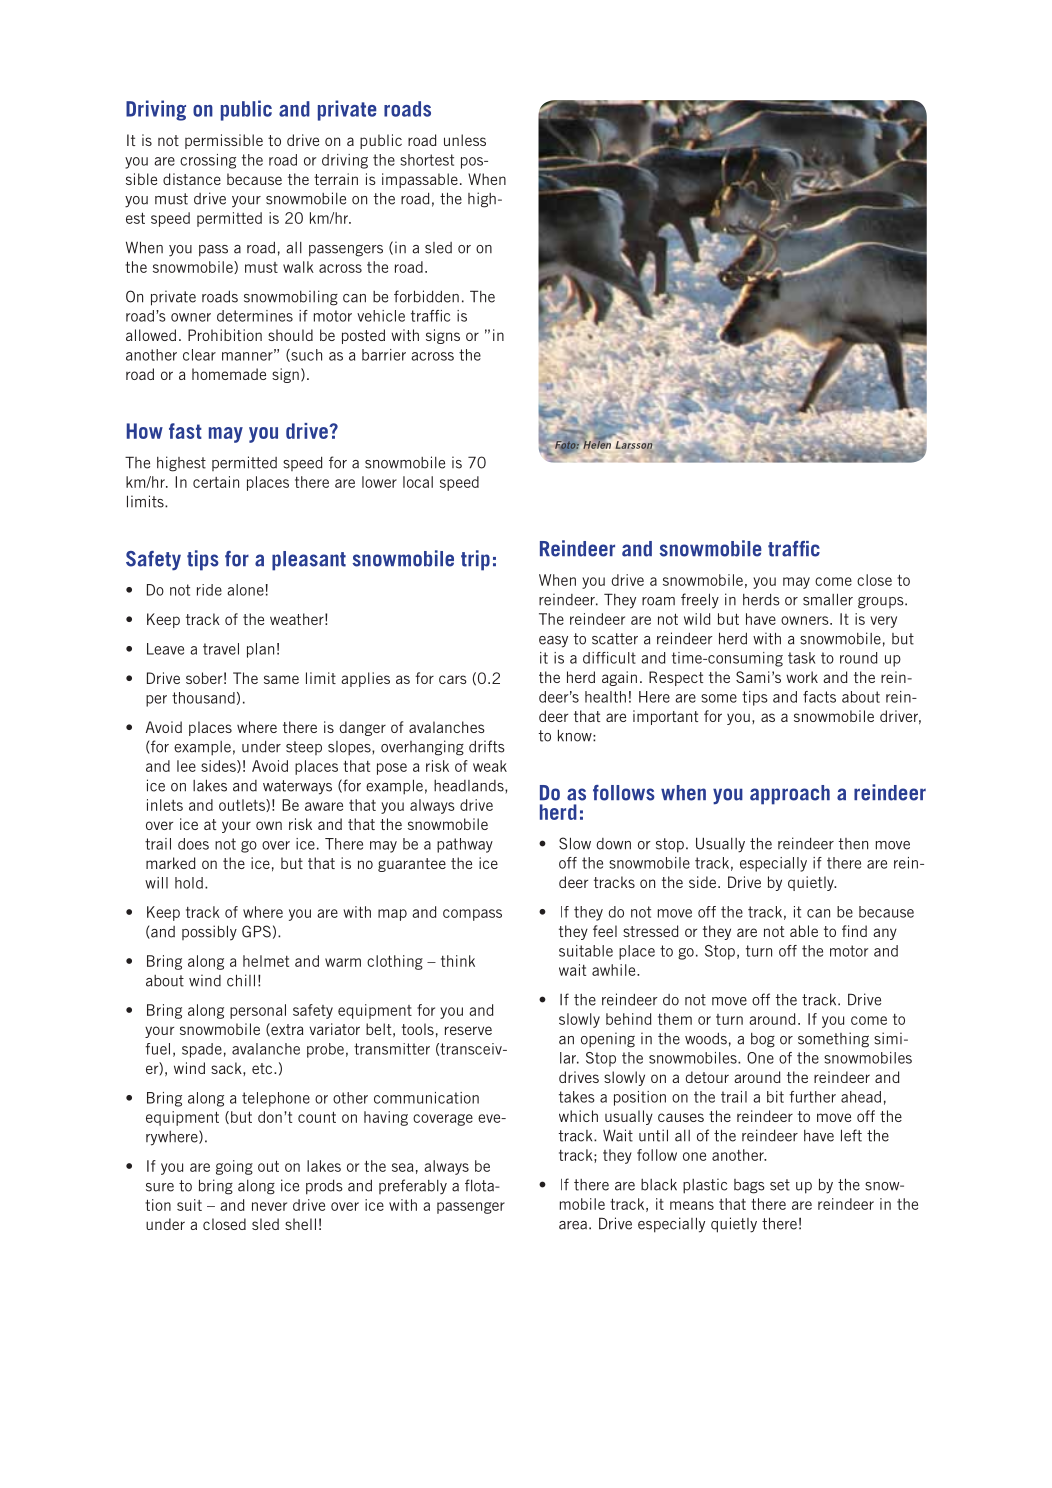 This screenshot has width=1052, height=1488. What do you see at coordinates (597, 444) in the screenshot?
I see `Helen` at bounding box center [597, 444].
